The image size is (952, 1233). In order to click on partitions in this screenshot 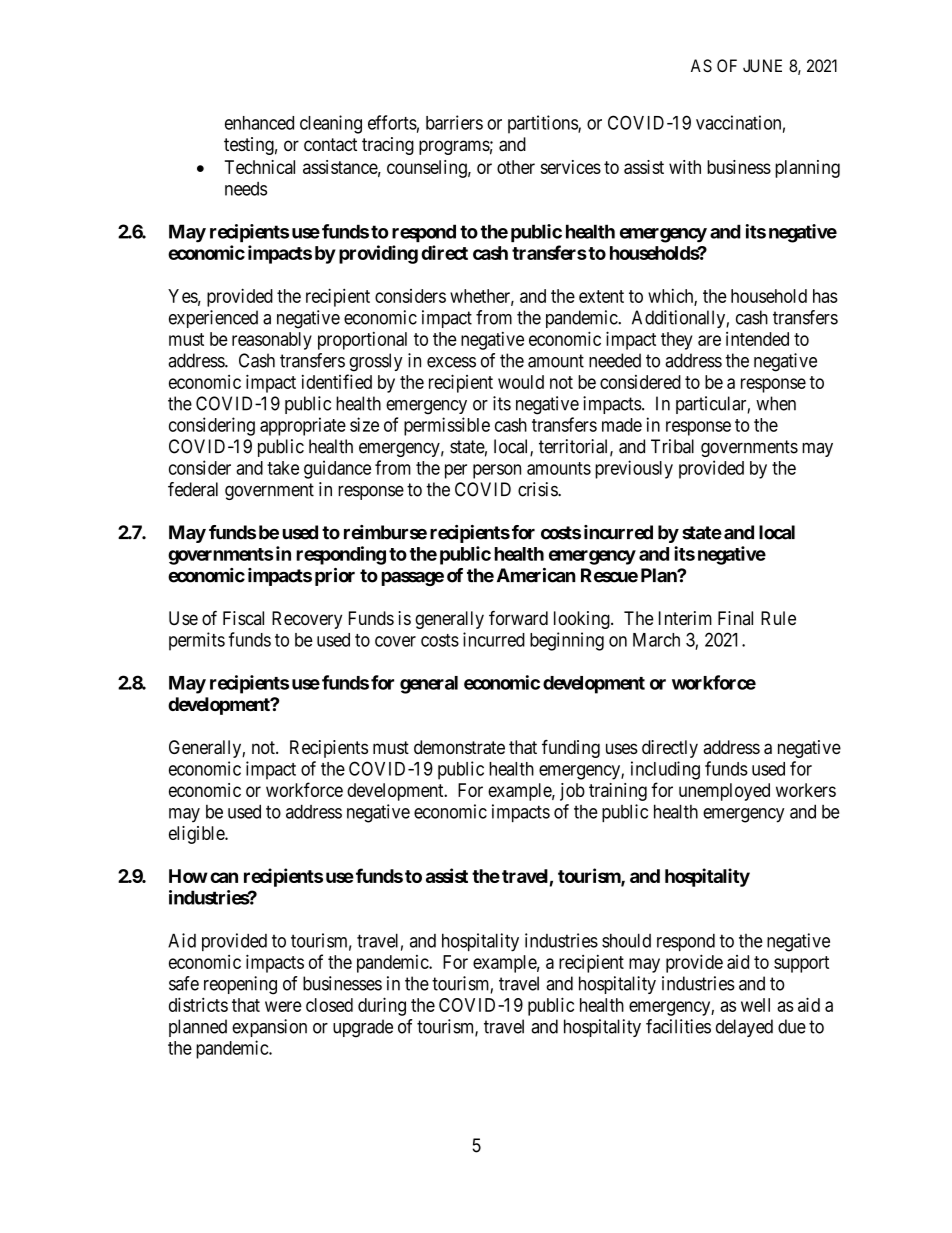, I will do `click(543, 124)`.
